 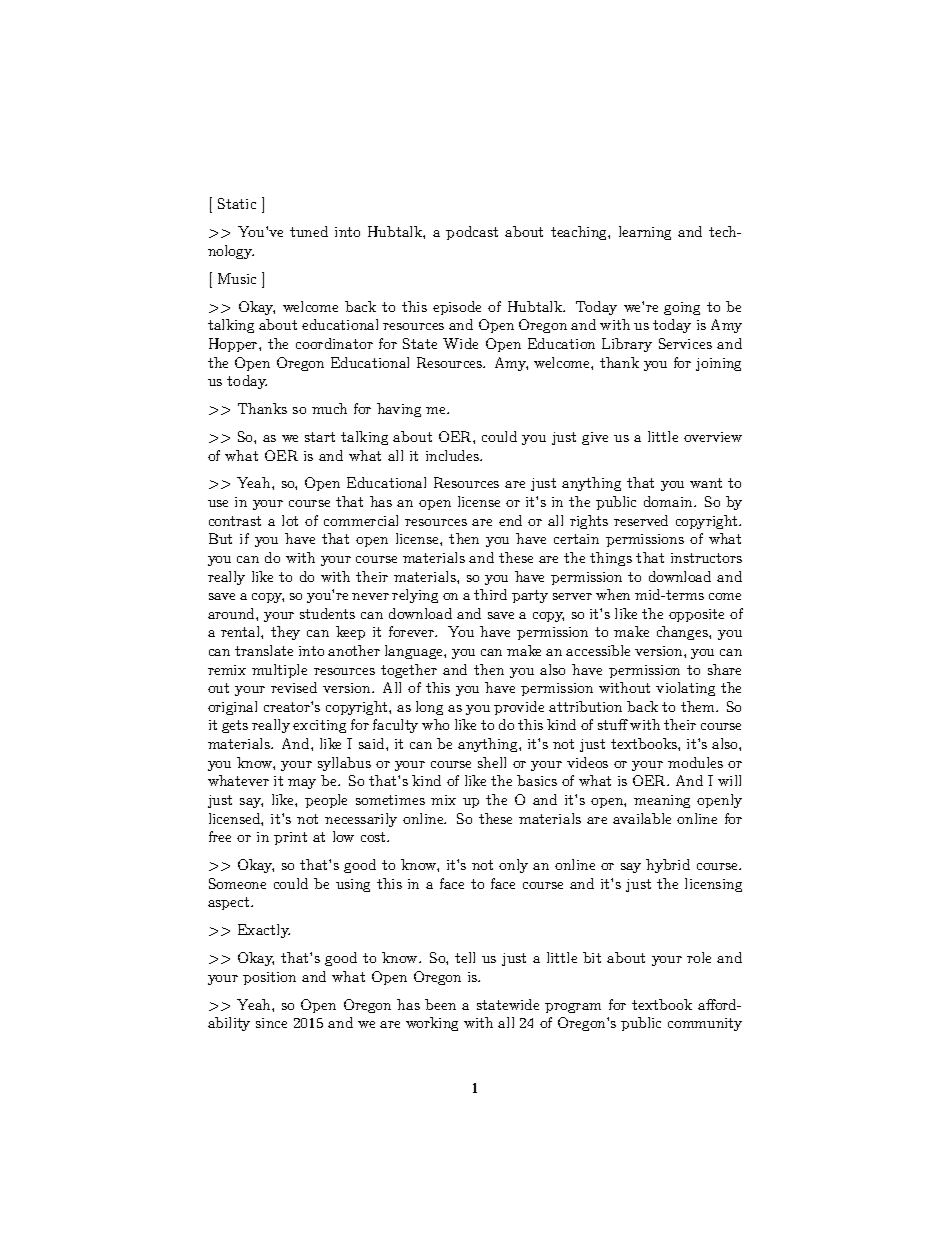 What do you see at coordinates (290, 520) in the screenshot?
I see `lot` at bounding box center [290, 520].
